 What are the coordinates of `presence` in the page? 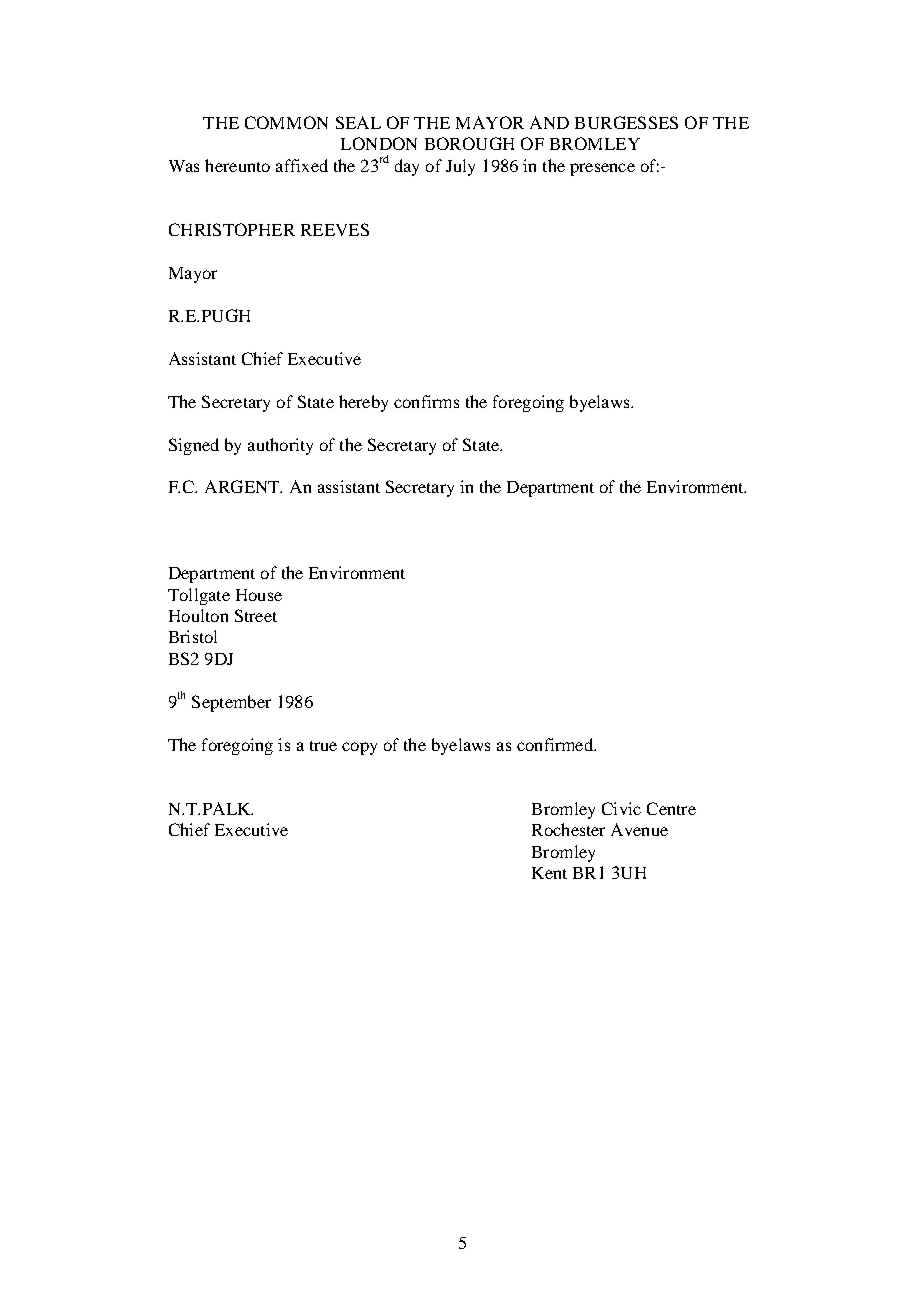 It's located at (602, 169).
